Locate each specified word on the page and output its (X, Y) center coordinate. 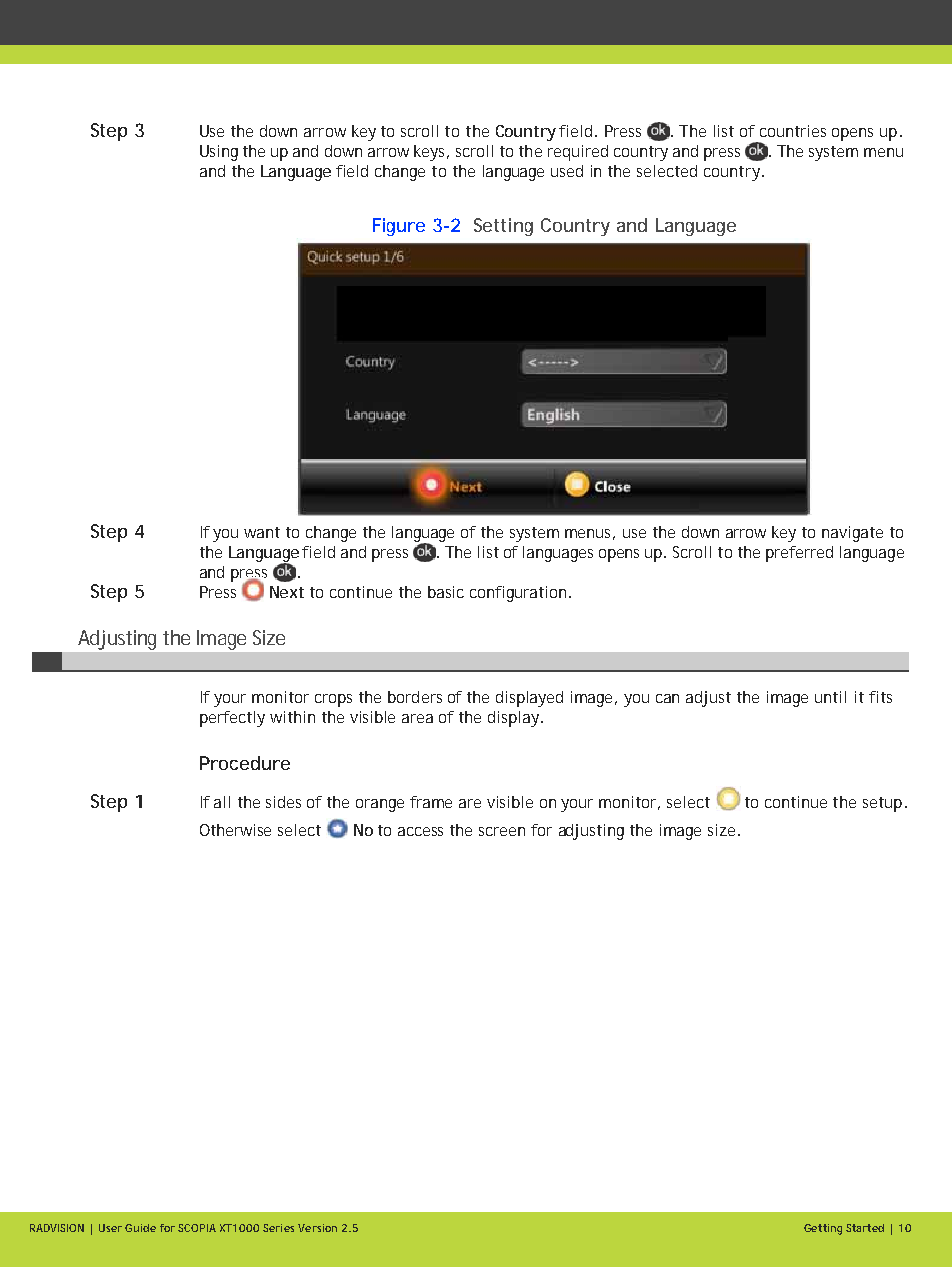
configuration (518, 594)
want (262, 532)
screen (502, 831)
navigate (852, 534)
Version (317, 1228)
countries (793, 131)
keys (431, 153)
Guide (140, 1228)
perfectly (232, 719)
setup (882, 804)
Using (219, 153)
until (830, 697)
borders (415, 697)
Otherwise (235, 830)
